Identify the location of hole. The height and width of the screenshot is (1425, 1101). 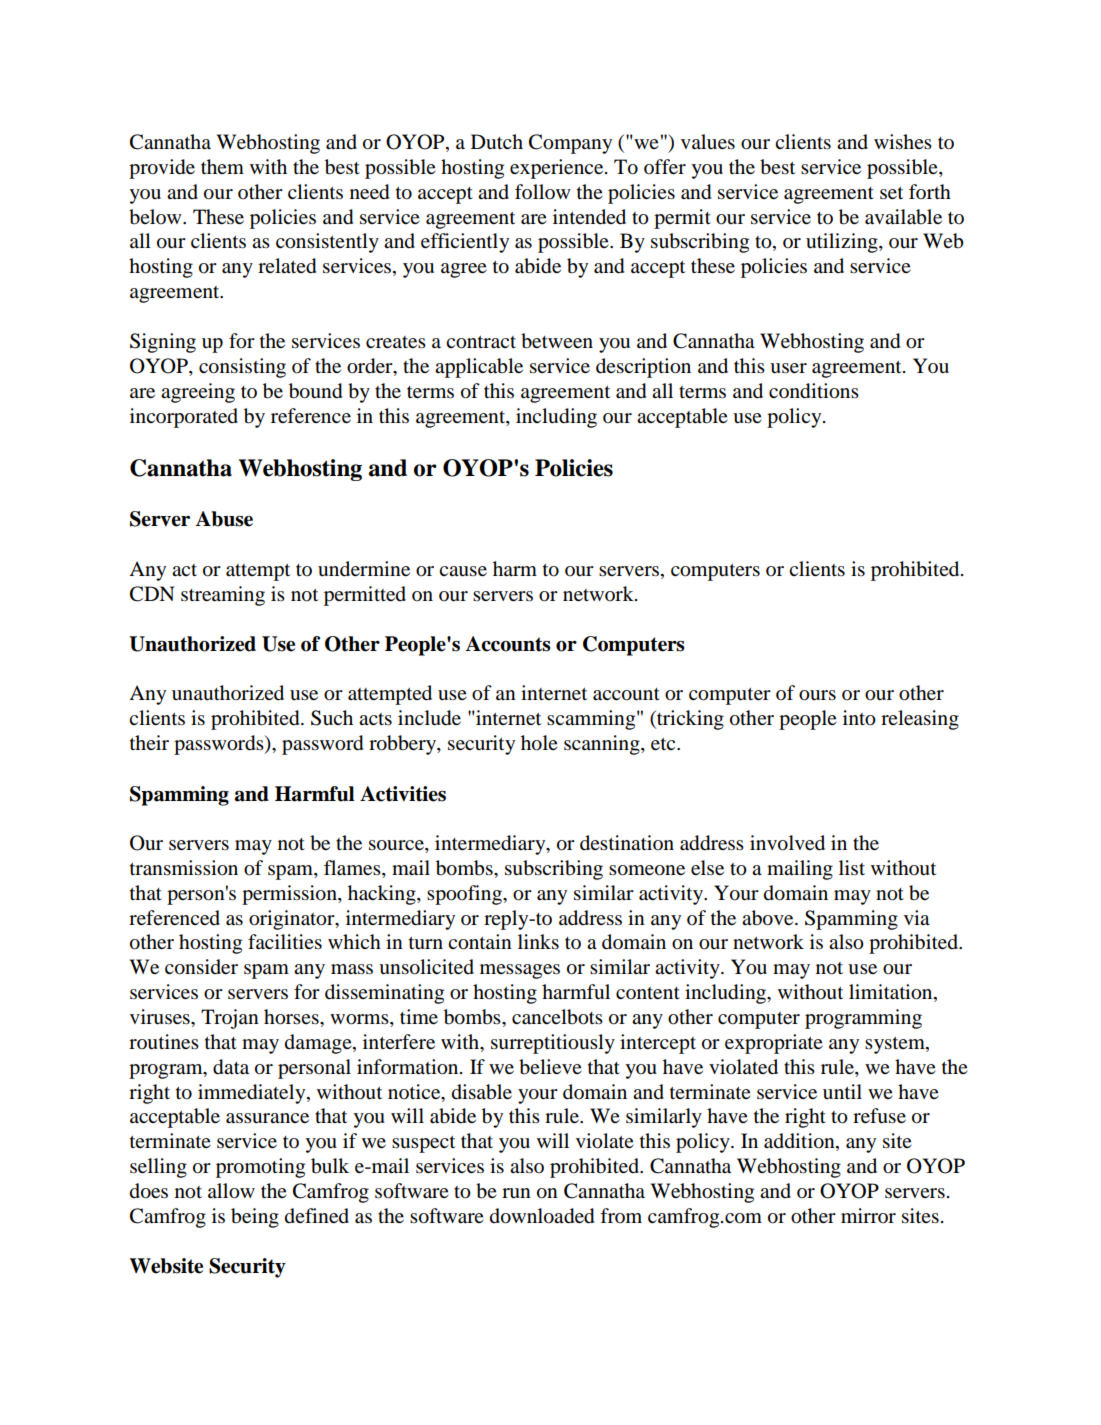
(539, 743).
